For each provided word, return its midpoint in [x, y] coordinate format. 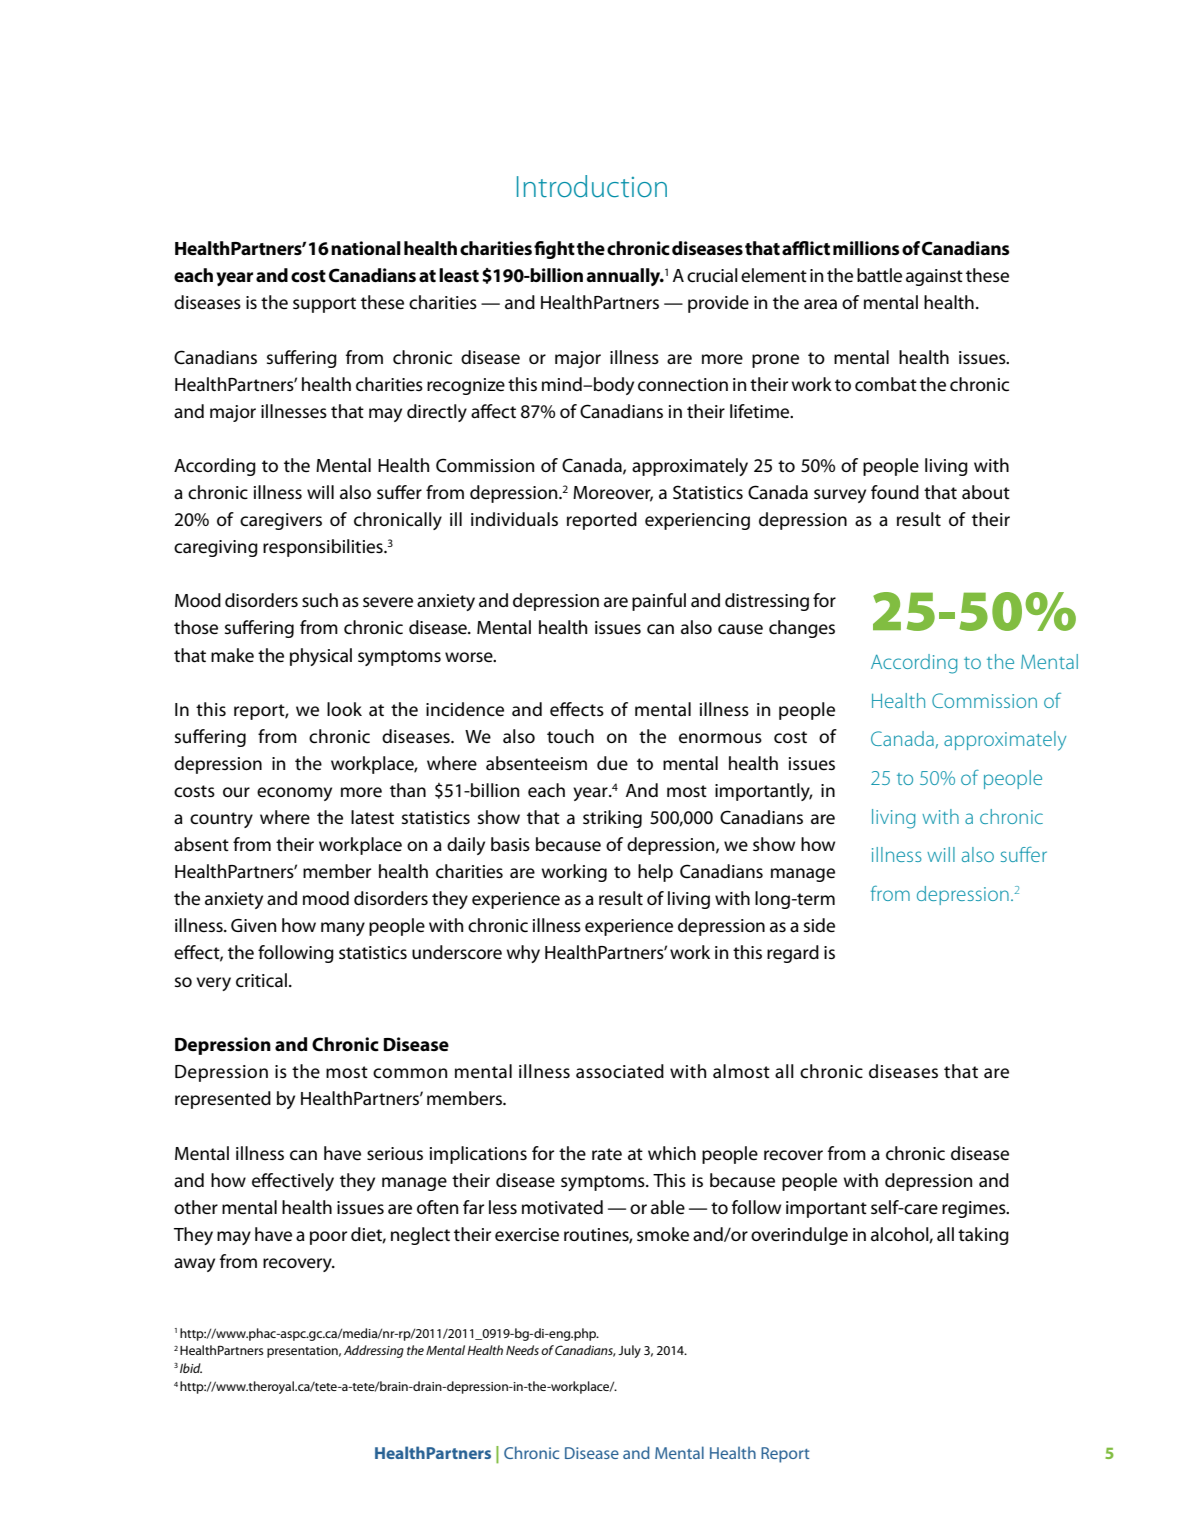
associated [620, 1071]
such [320, 600]
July [629, 1351]
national [366, 248]
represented [223, 1100]
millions [866, 248]
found [895, 492]
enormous [720, 738]
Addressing [374, 1351]
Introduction [592, 186]
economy [294, 794]
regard [793, 954]
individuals [514, 519]
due [612, 763]
